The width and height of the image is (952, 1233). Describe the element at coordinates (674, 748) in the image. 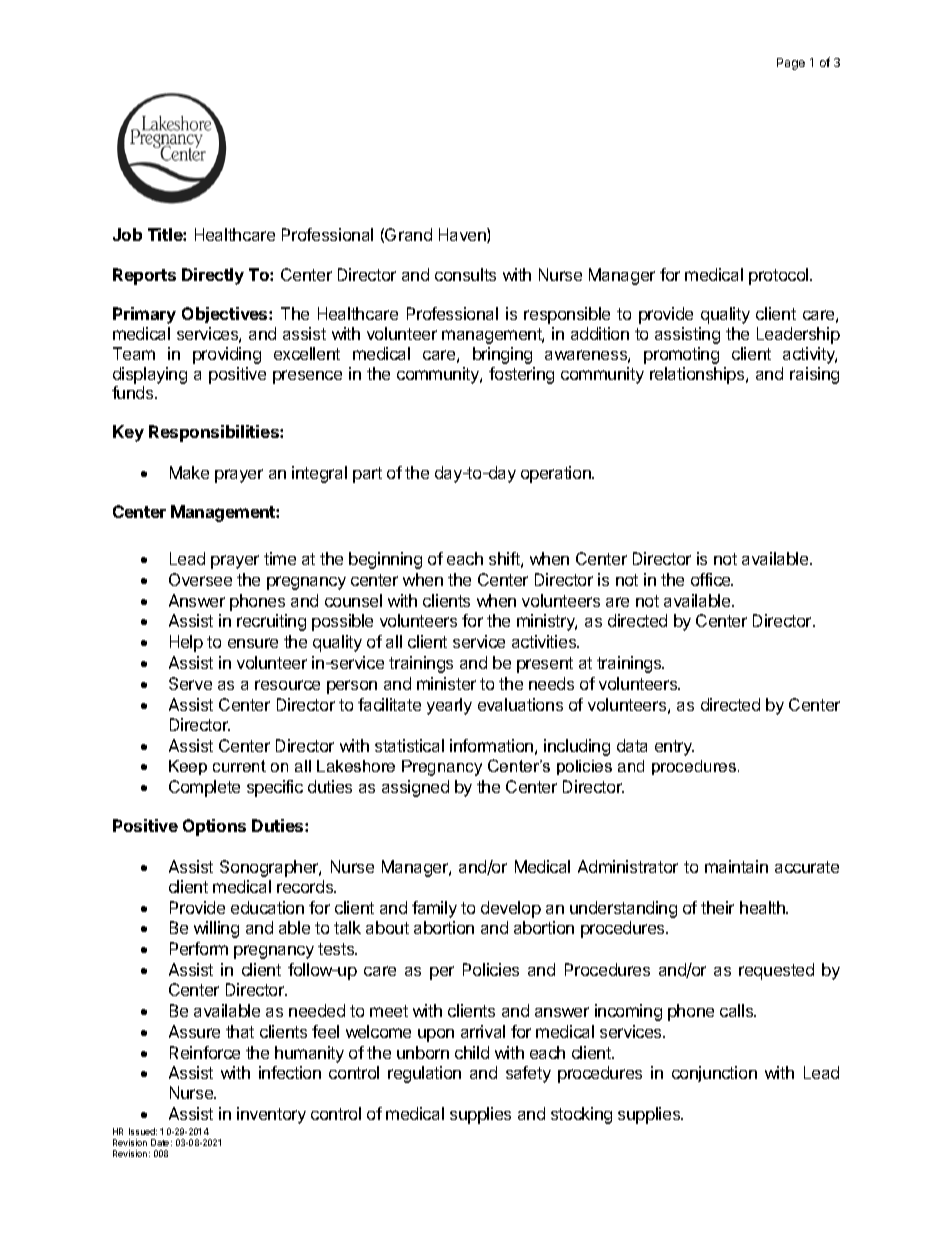

I see `entry` at that location.
